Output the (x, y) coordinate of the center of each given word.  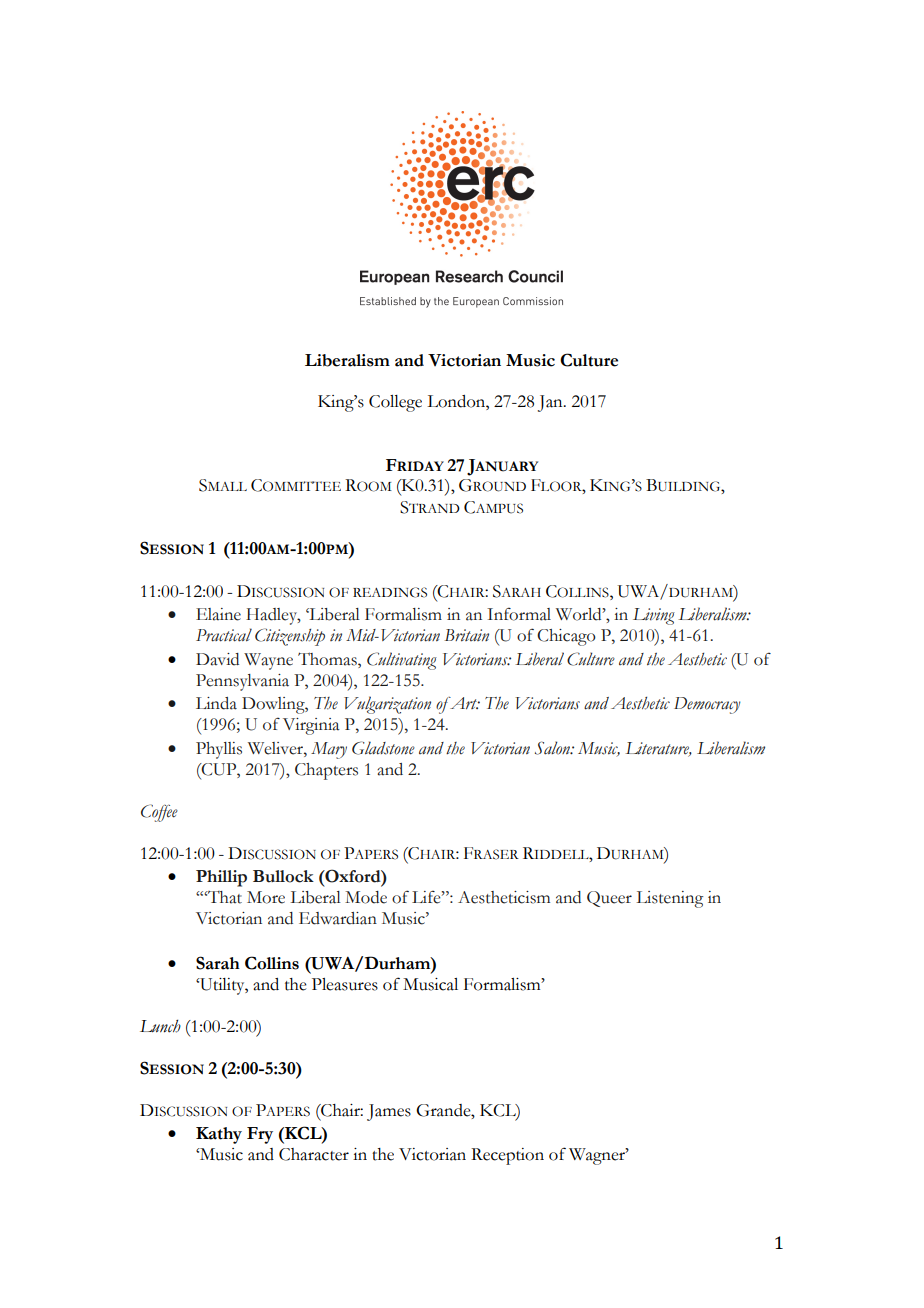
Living (654, 616)
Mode (366, 897)
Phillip (221, 878)
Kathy (219, 1135)
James (389, 1112)
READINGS (390, 592)
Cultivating (402, 661)
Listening (669, 899)
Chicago (566, 637)
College (395, 403)
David (217, 659)
